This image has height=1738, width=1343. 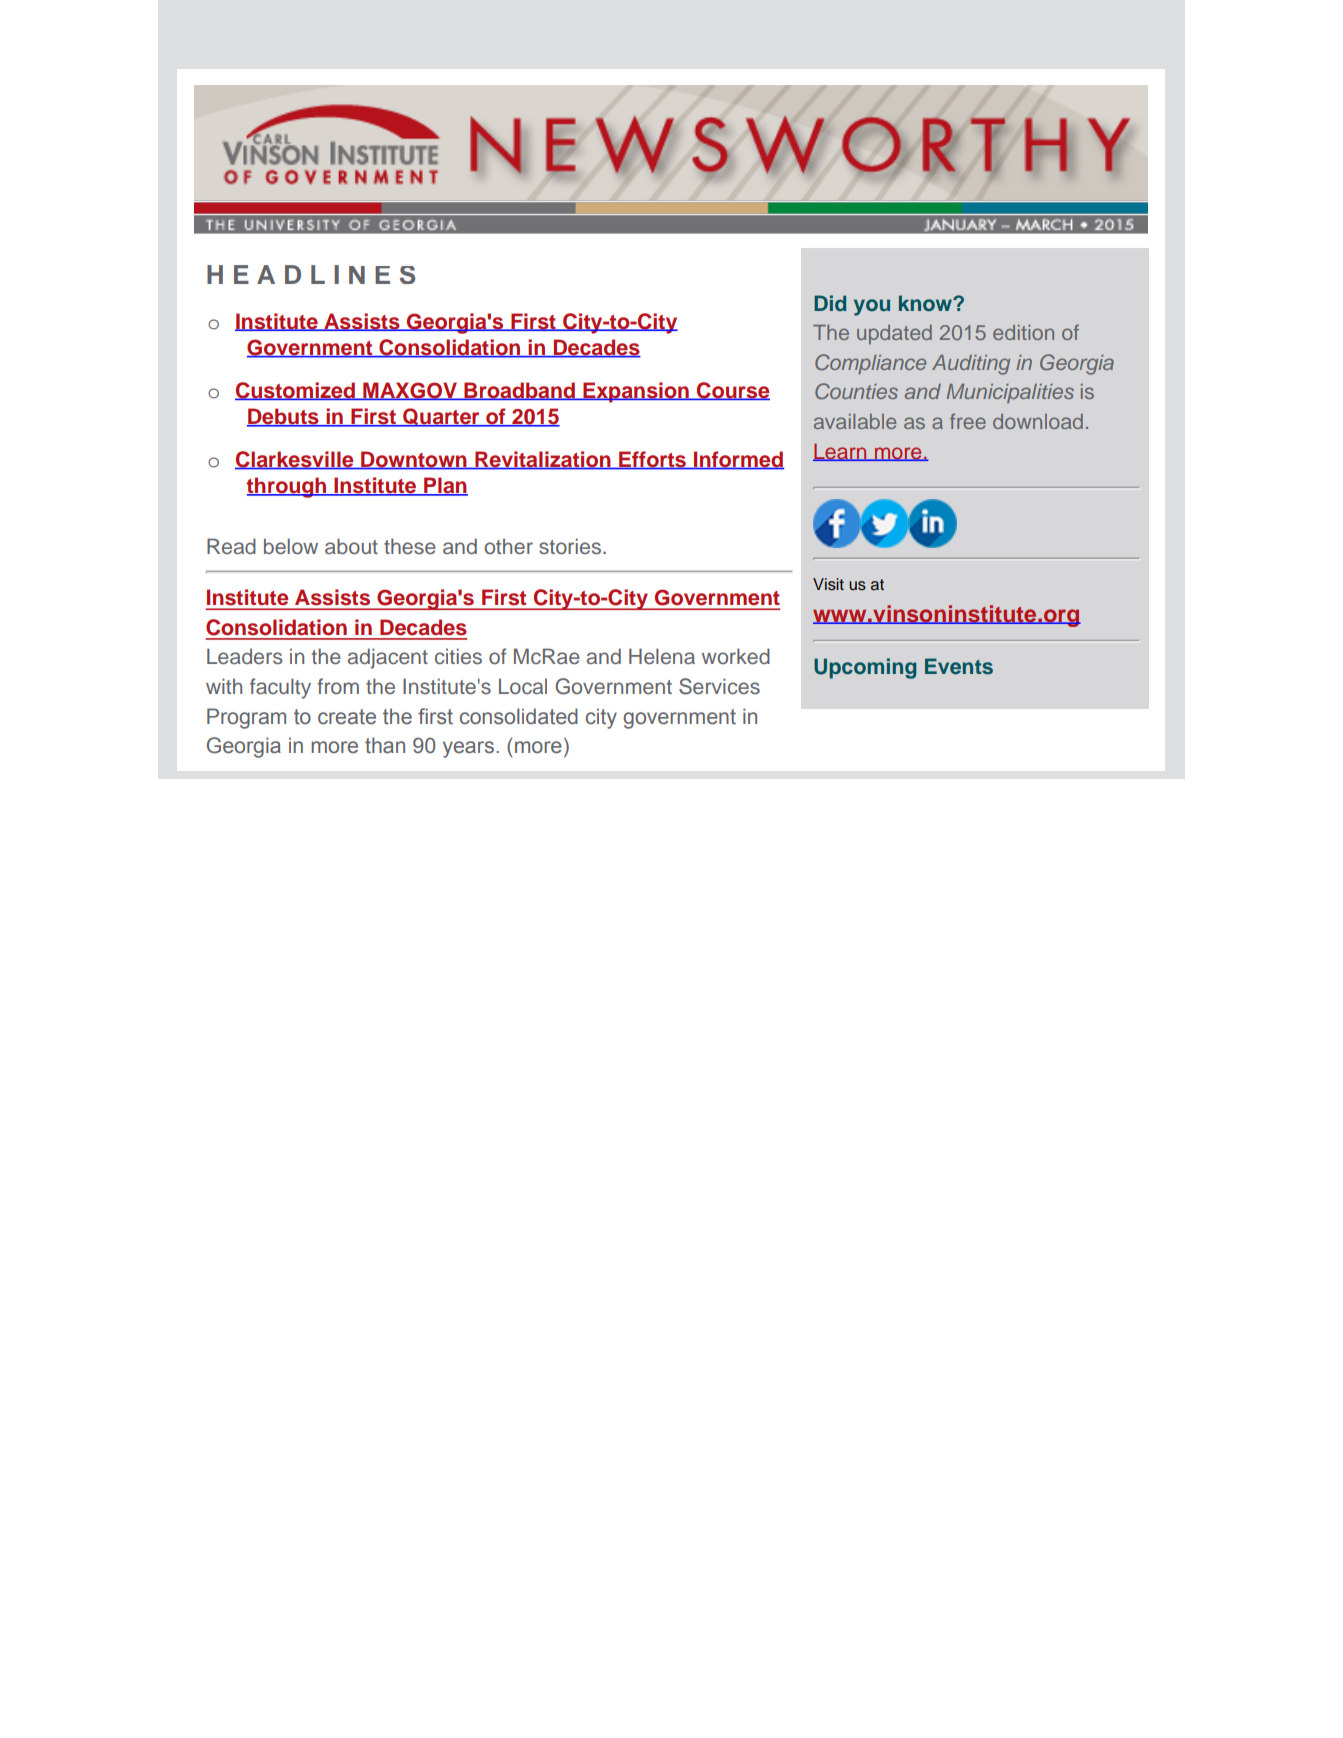 I want to click on Downtown, so click(x=414, y=460).
